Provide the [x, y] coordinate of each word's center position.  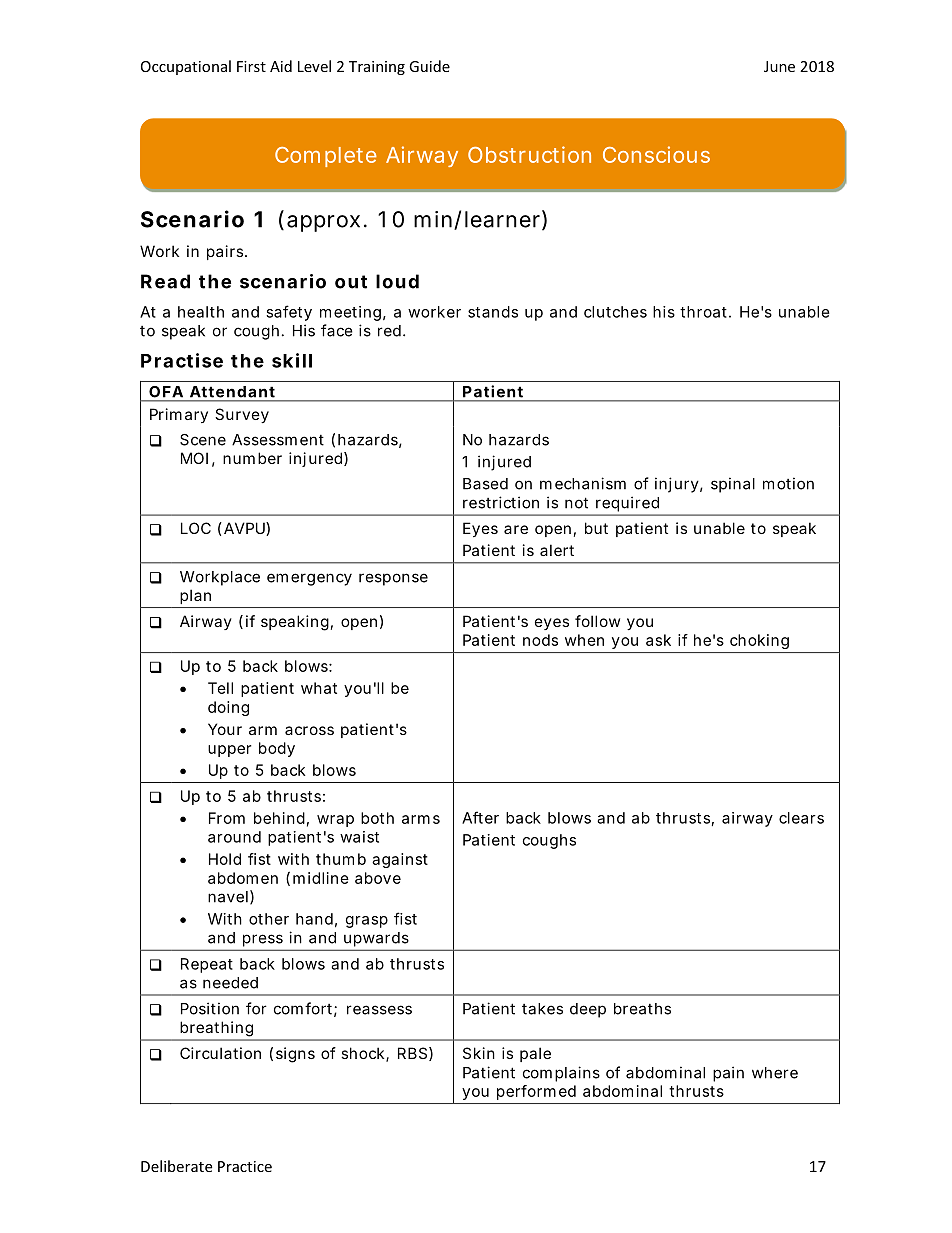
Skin [479, 1053]
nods [540, 640]
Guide [429, 66]
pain [728, 1074]
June [779, 66]
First [251, 66]
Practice [245, 1166]
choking [759, 641]
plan [195, 597]
